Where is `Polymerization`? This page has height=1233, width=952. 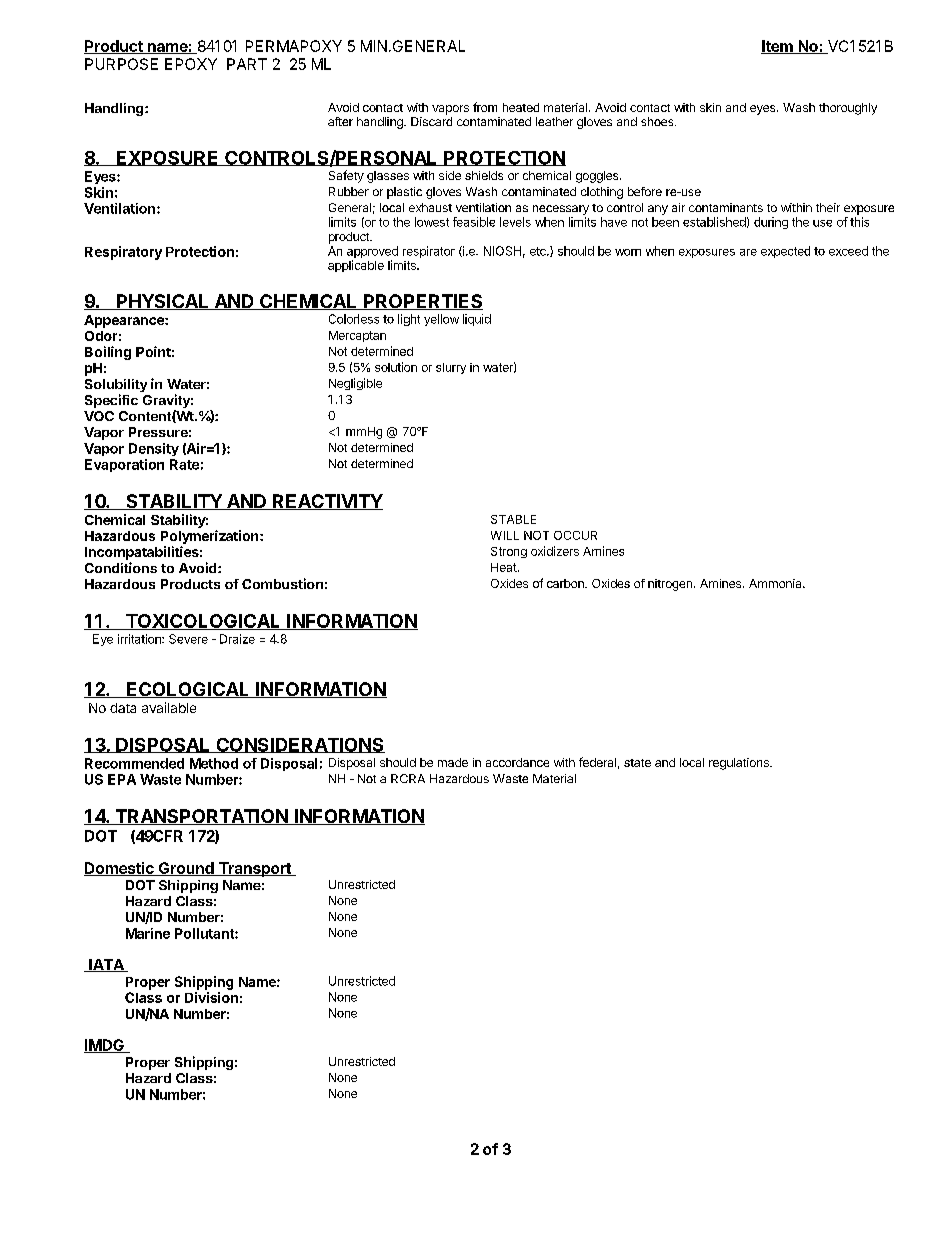
Polymerization is located at coordinates (211, 537).
